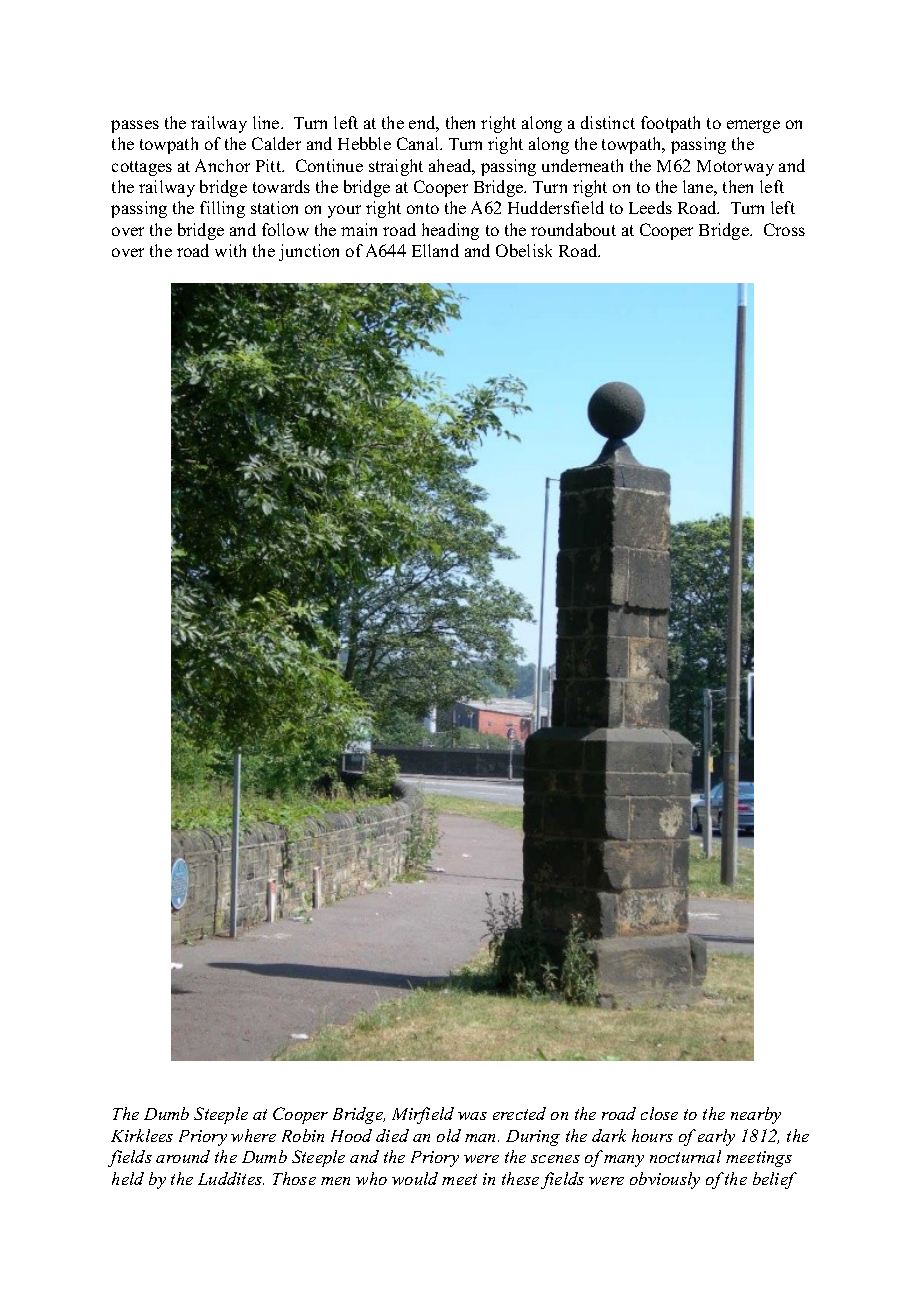 Image resolution: width=924 pixels, height=1308 pixels. I want to click on early, so click(716, 1137).
